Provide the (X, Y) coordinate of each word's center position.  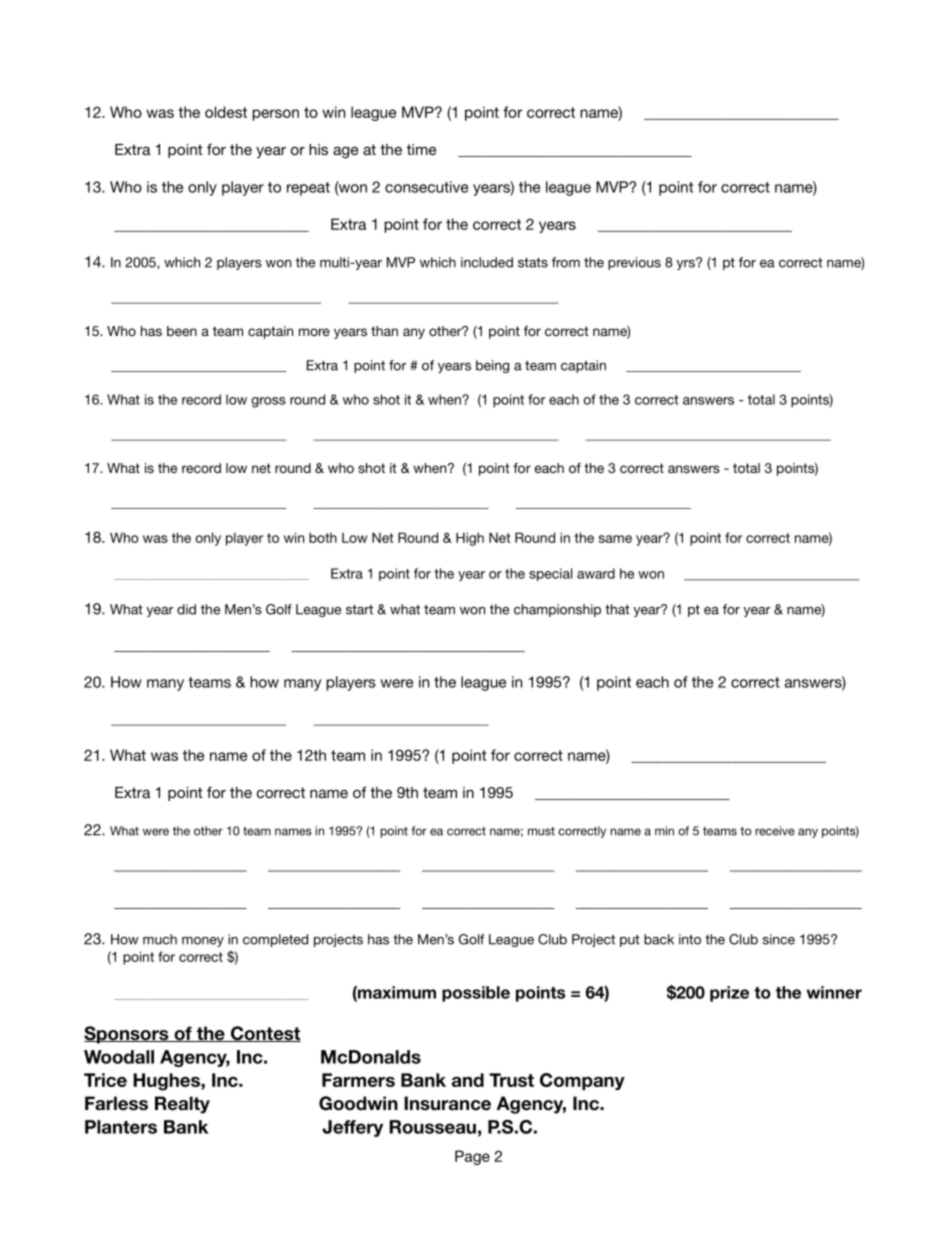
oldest (226, 112)
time (421, 149)
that (617, 609)
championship (557, 610)
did (186, 609)
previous (634, 263)
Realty (182, 1105)
